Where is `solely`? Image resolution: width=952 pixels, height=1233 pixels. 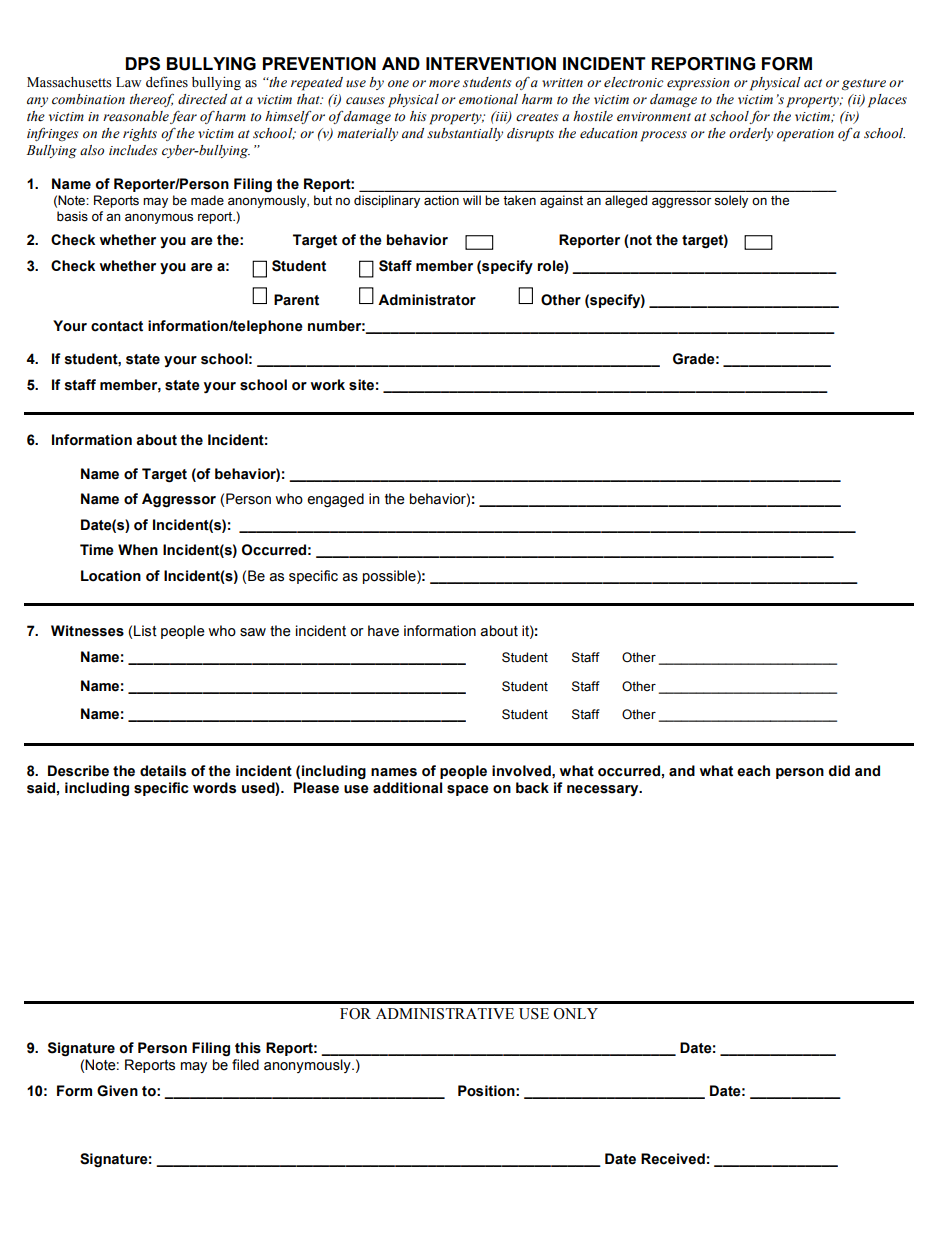
solely is located at coordinates (731, 201).
